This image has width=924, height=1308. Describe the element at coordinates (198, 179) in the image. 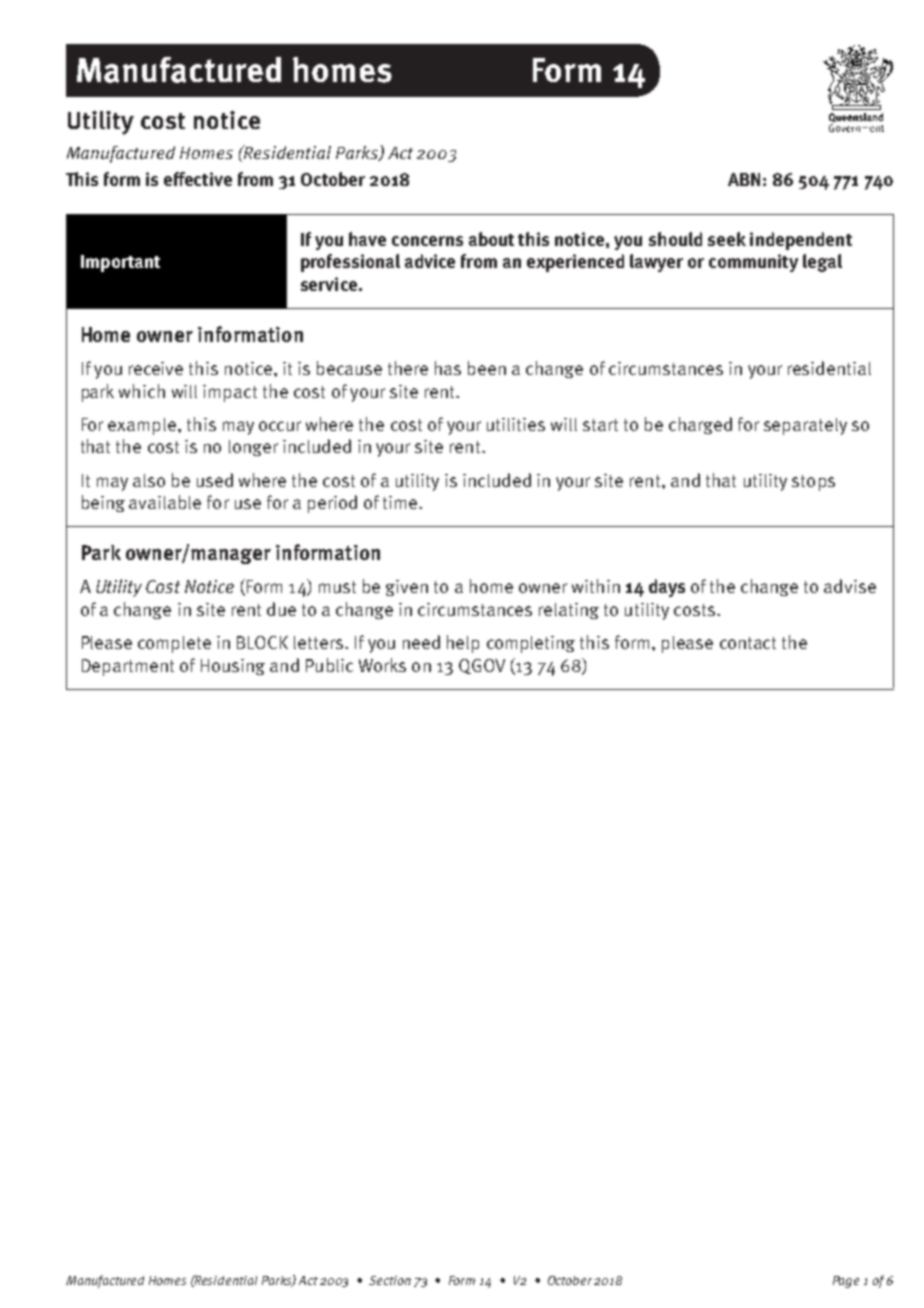

I see `effective` at that location.
